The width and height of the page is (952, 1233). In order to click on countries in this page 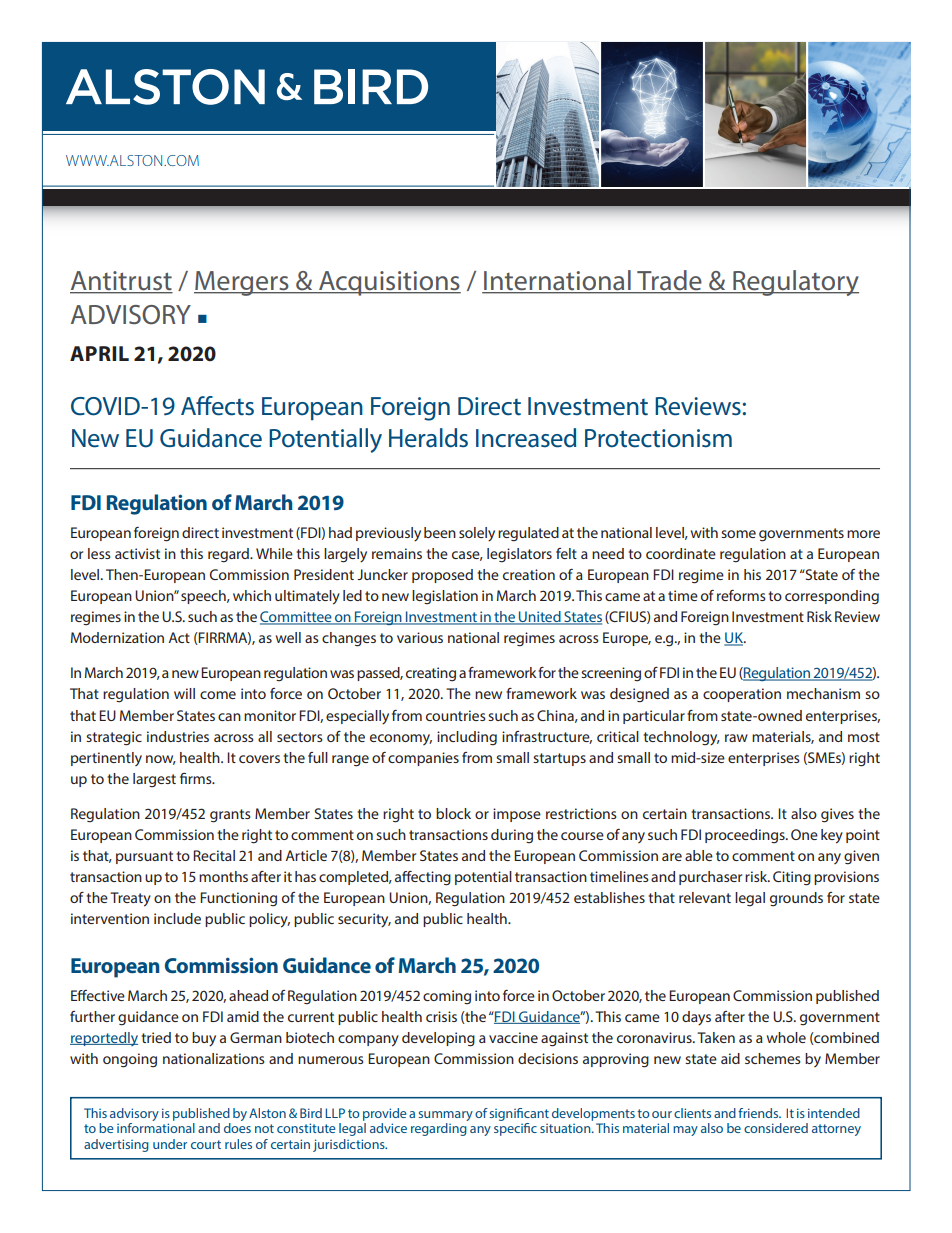, I will do `click(456, 715)`.
